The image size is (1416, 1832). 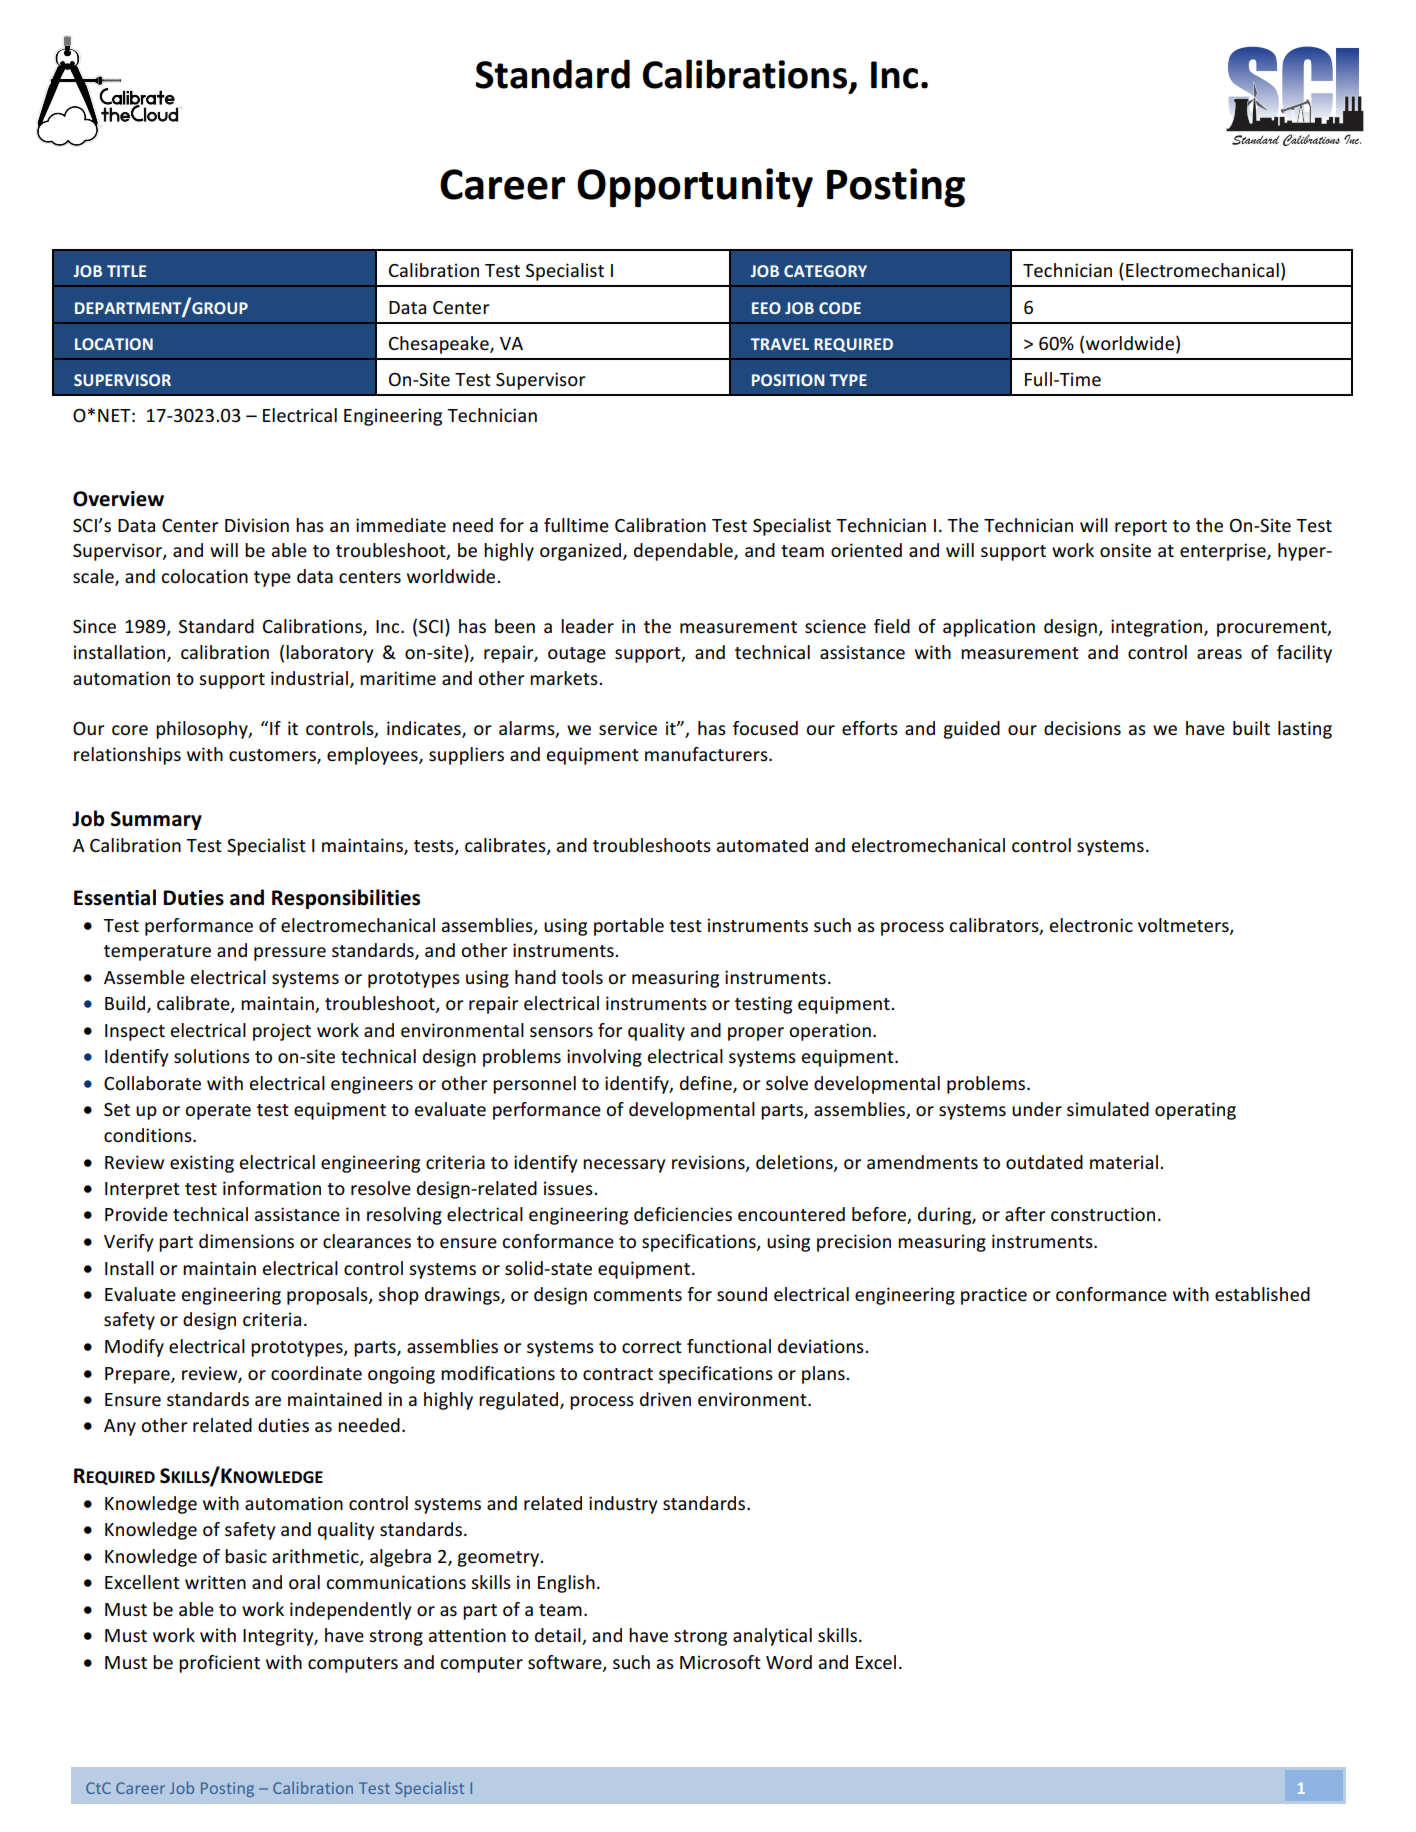 What do you see at coordinates (825, 271) in the document?
I see `CATEGORY` at bounding box center [825, 271].
